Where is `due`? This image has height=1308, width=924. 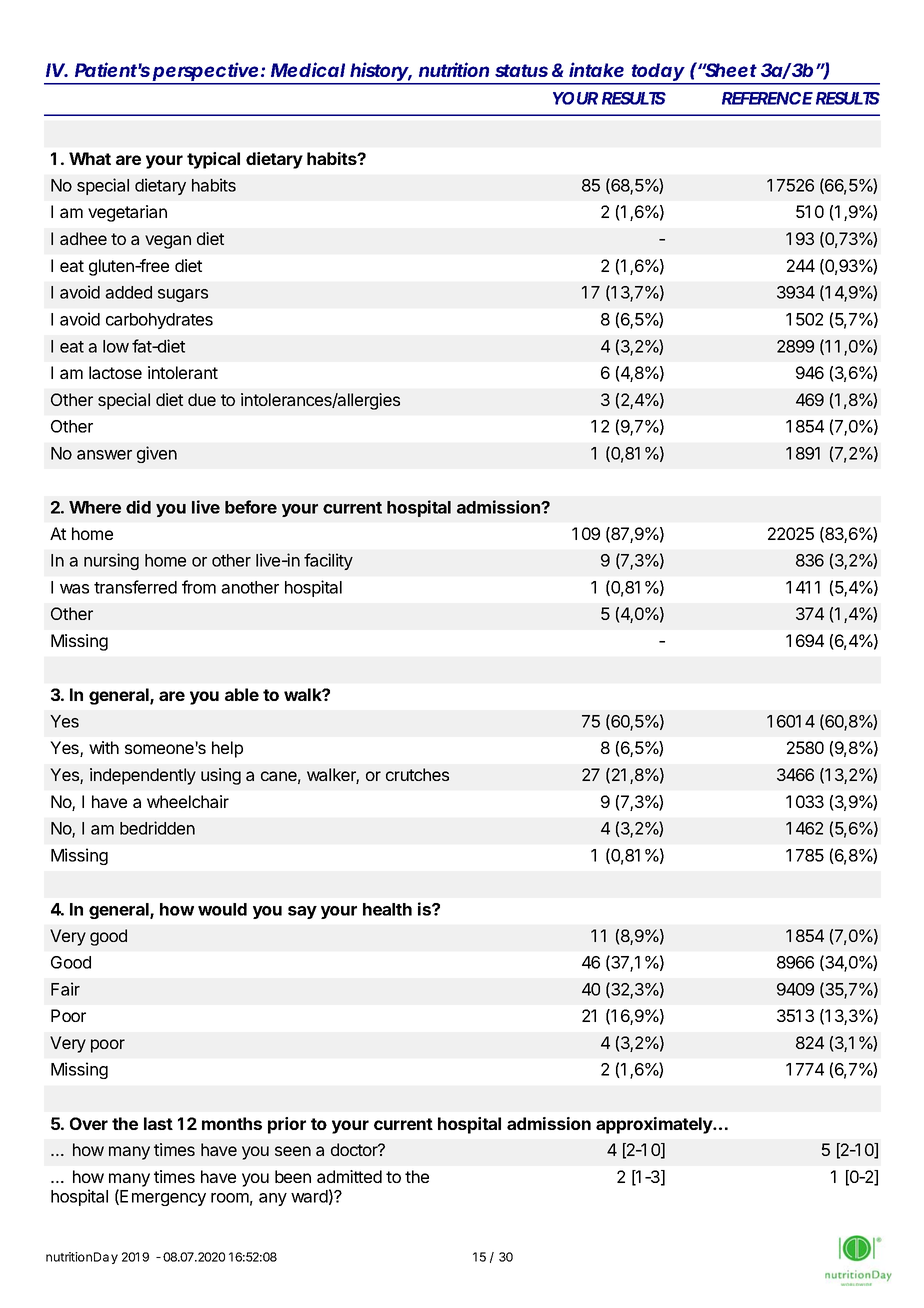 due is located at coordinates (202, 399).
